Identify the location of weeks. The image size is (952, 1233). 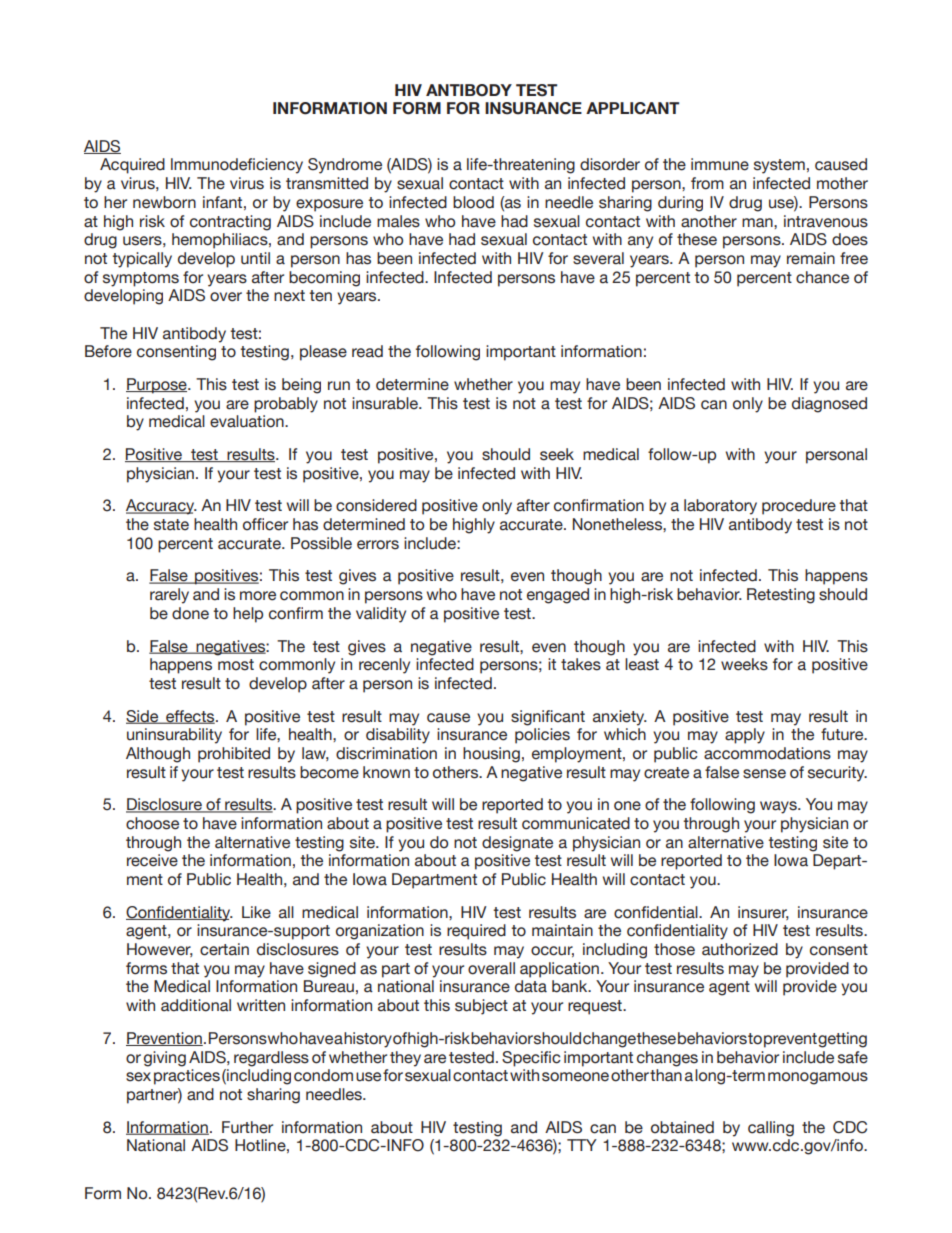
(744, 664).
